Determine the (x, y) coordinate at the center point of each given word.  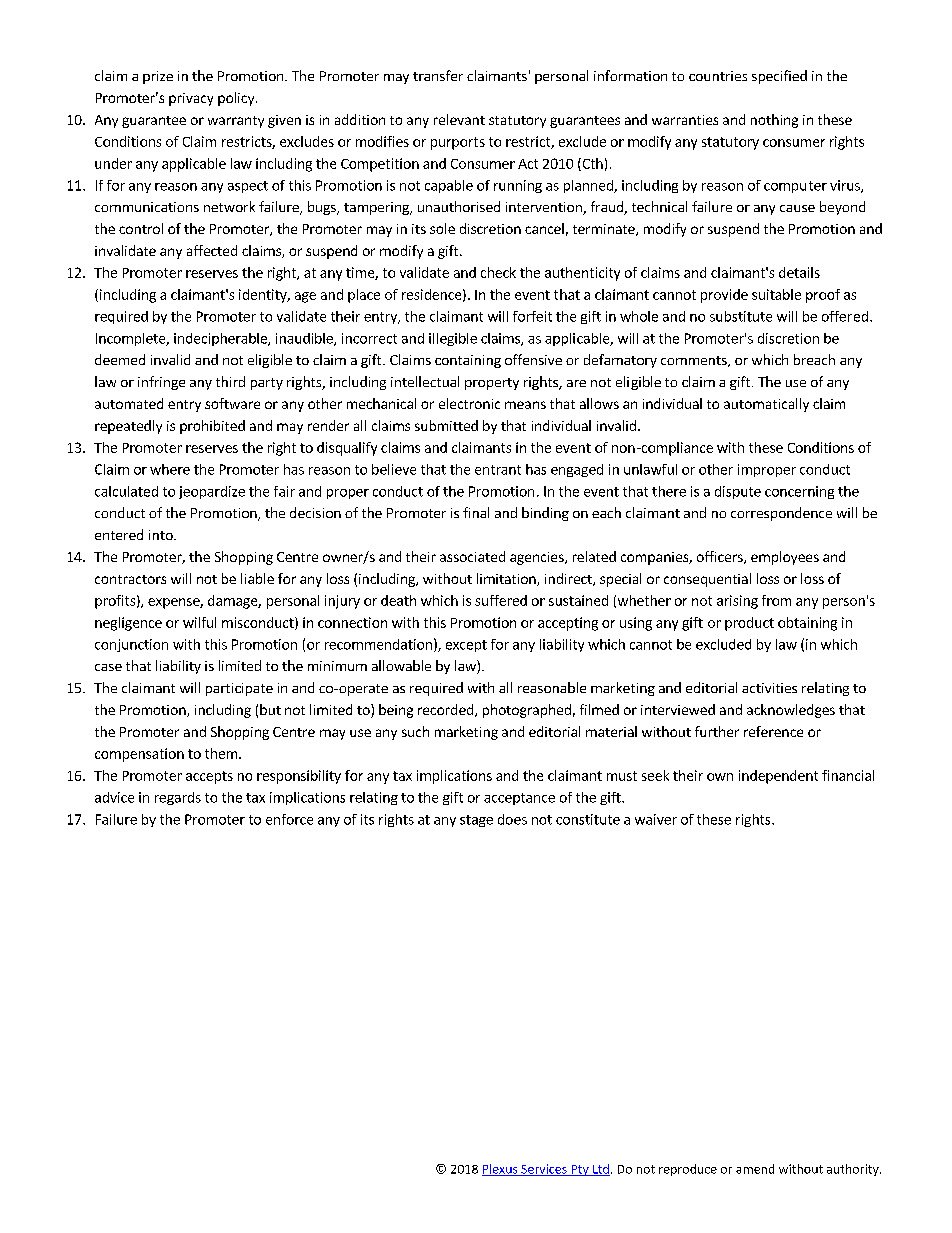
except (466, 646)
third (230, 381)
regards (178, 798)
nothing (774, 121)
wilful (199, 622)
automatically (766, 405)
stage (476, 821)
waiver (656, 819)
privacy (191, 99)
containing (468, 361)
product (749, 624)
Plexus (501, 1170)
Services (544, 1170)
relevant (459, 119)
